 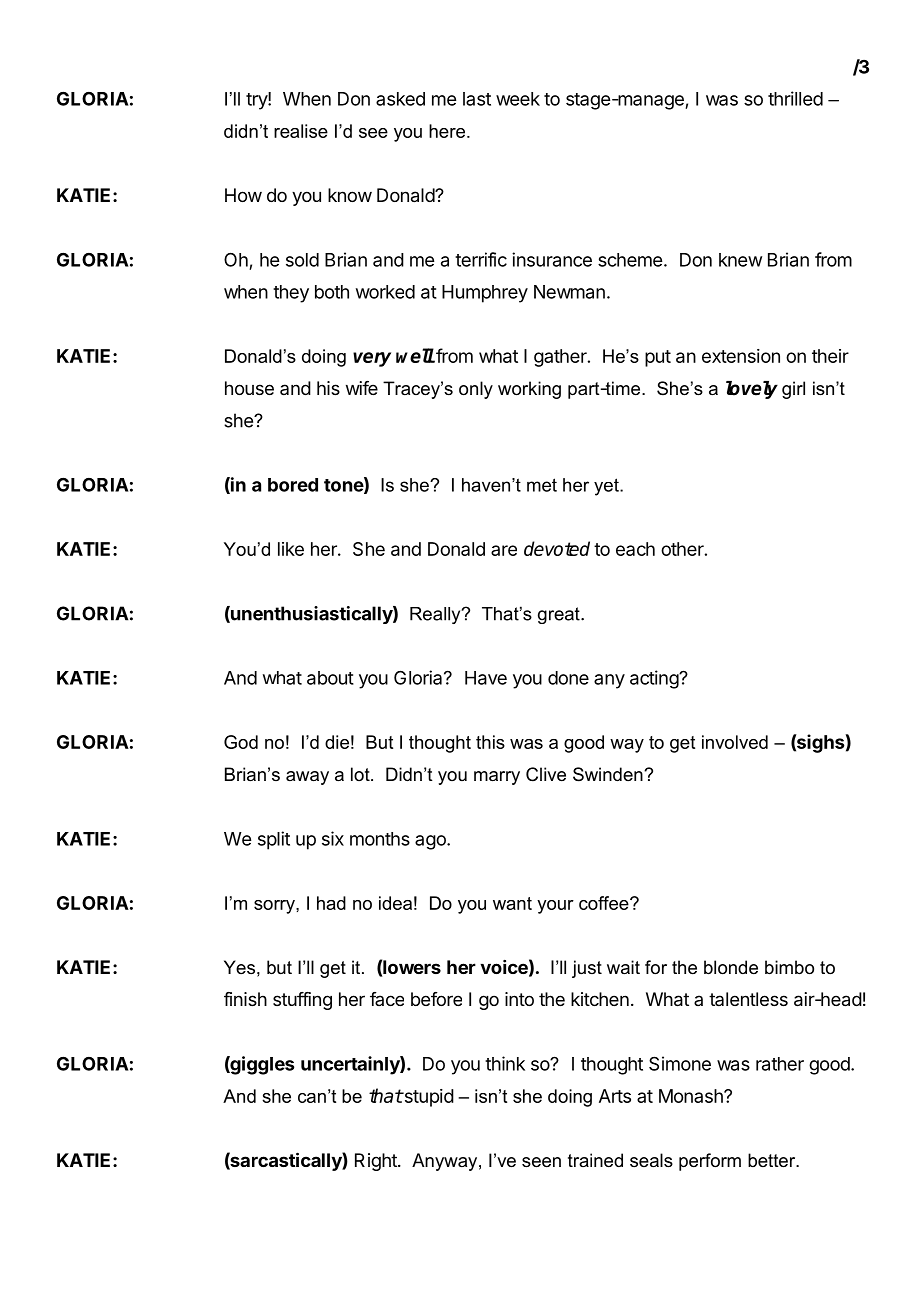 I want to click on better, so click(x=773, y=1160).
